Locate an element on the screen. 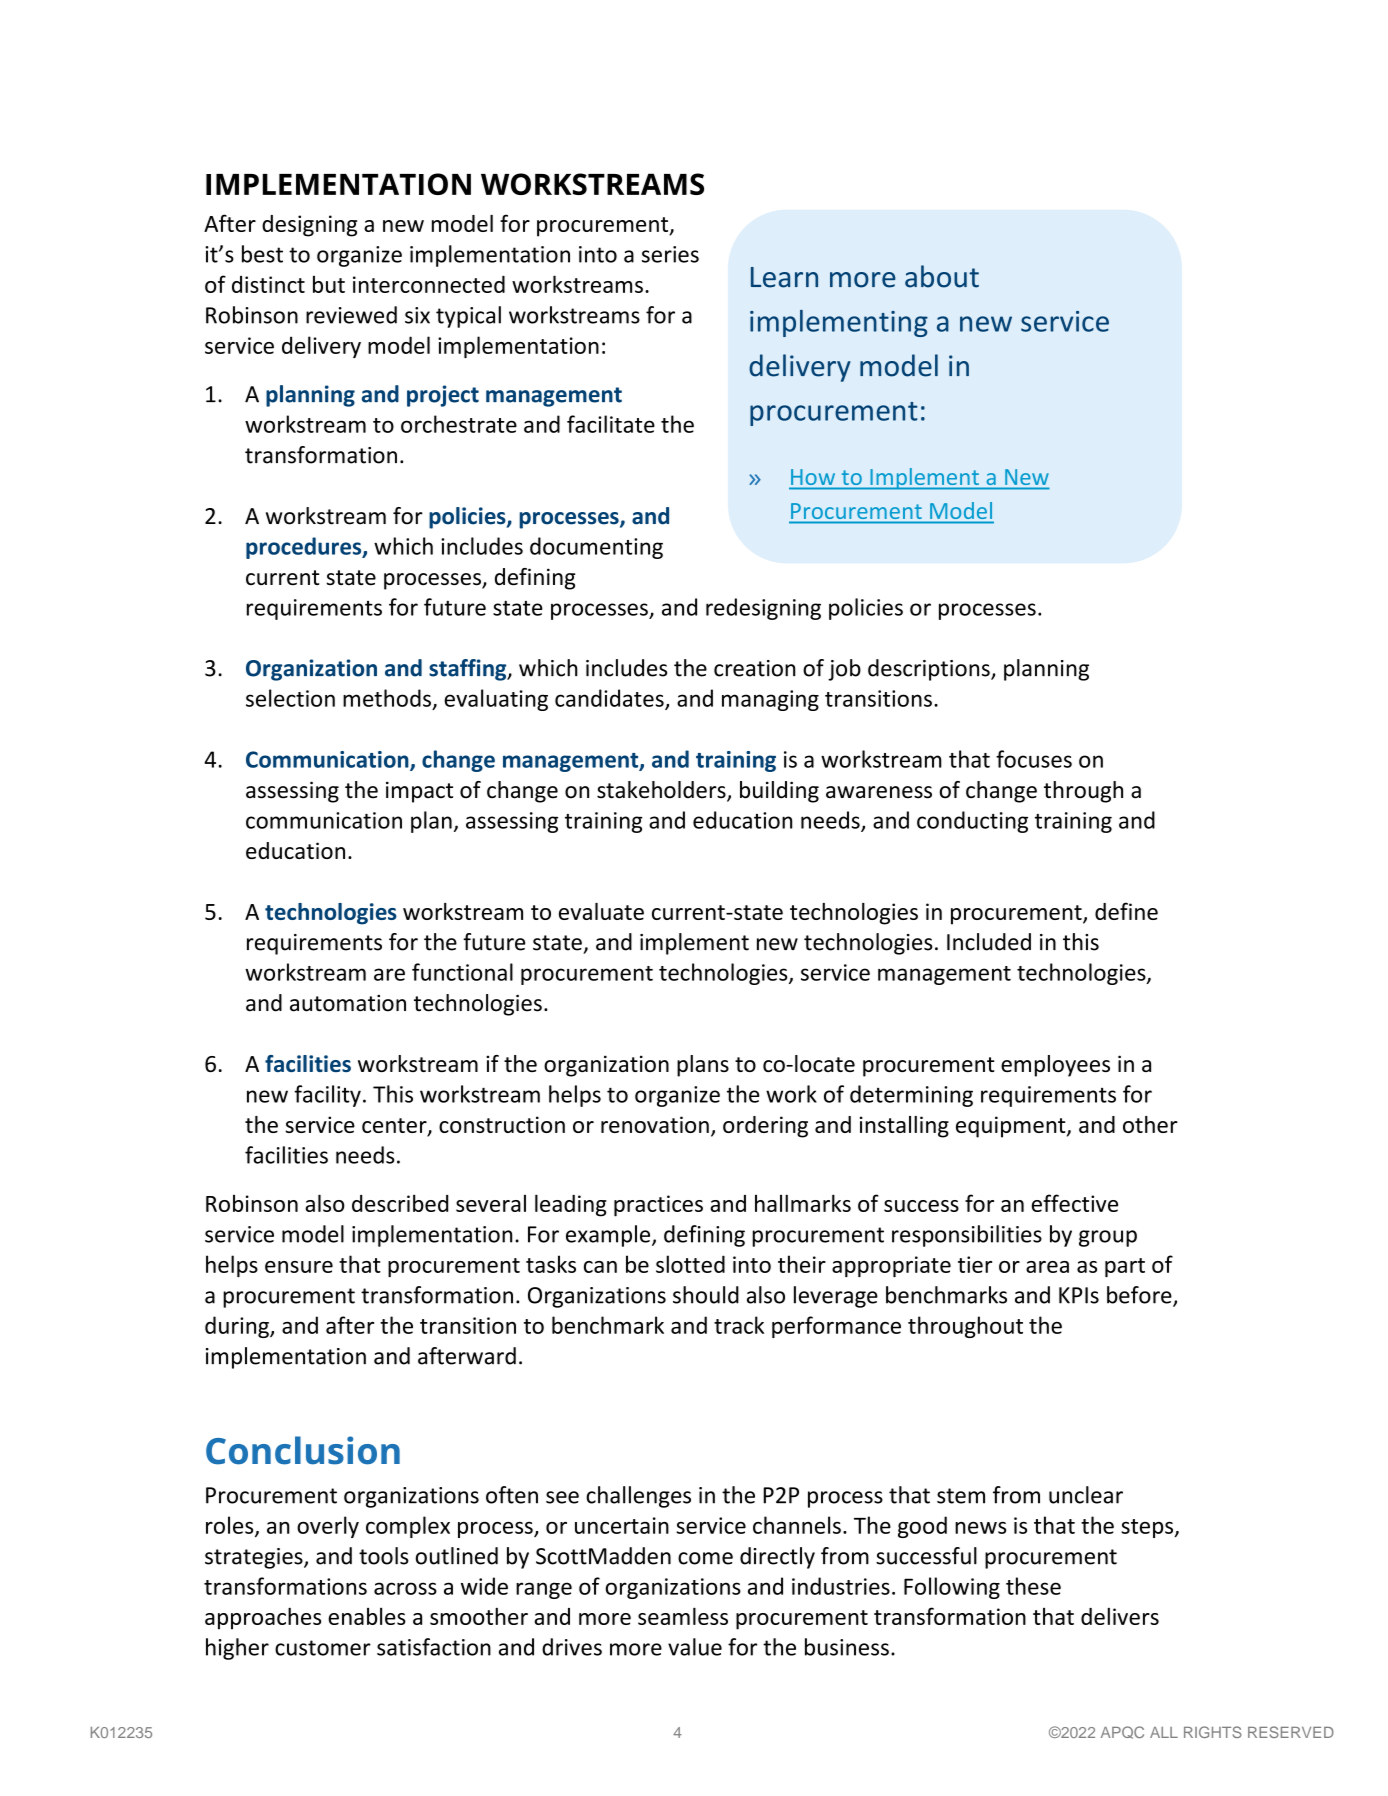  reviewed is located at coordinates (351, 315).
